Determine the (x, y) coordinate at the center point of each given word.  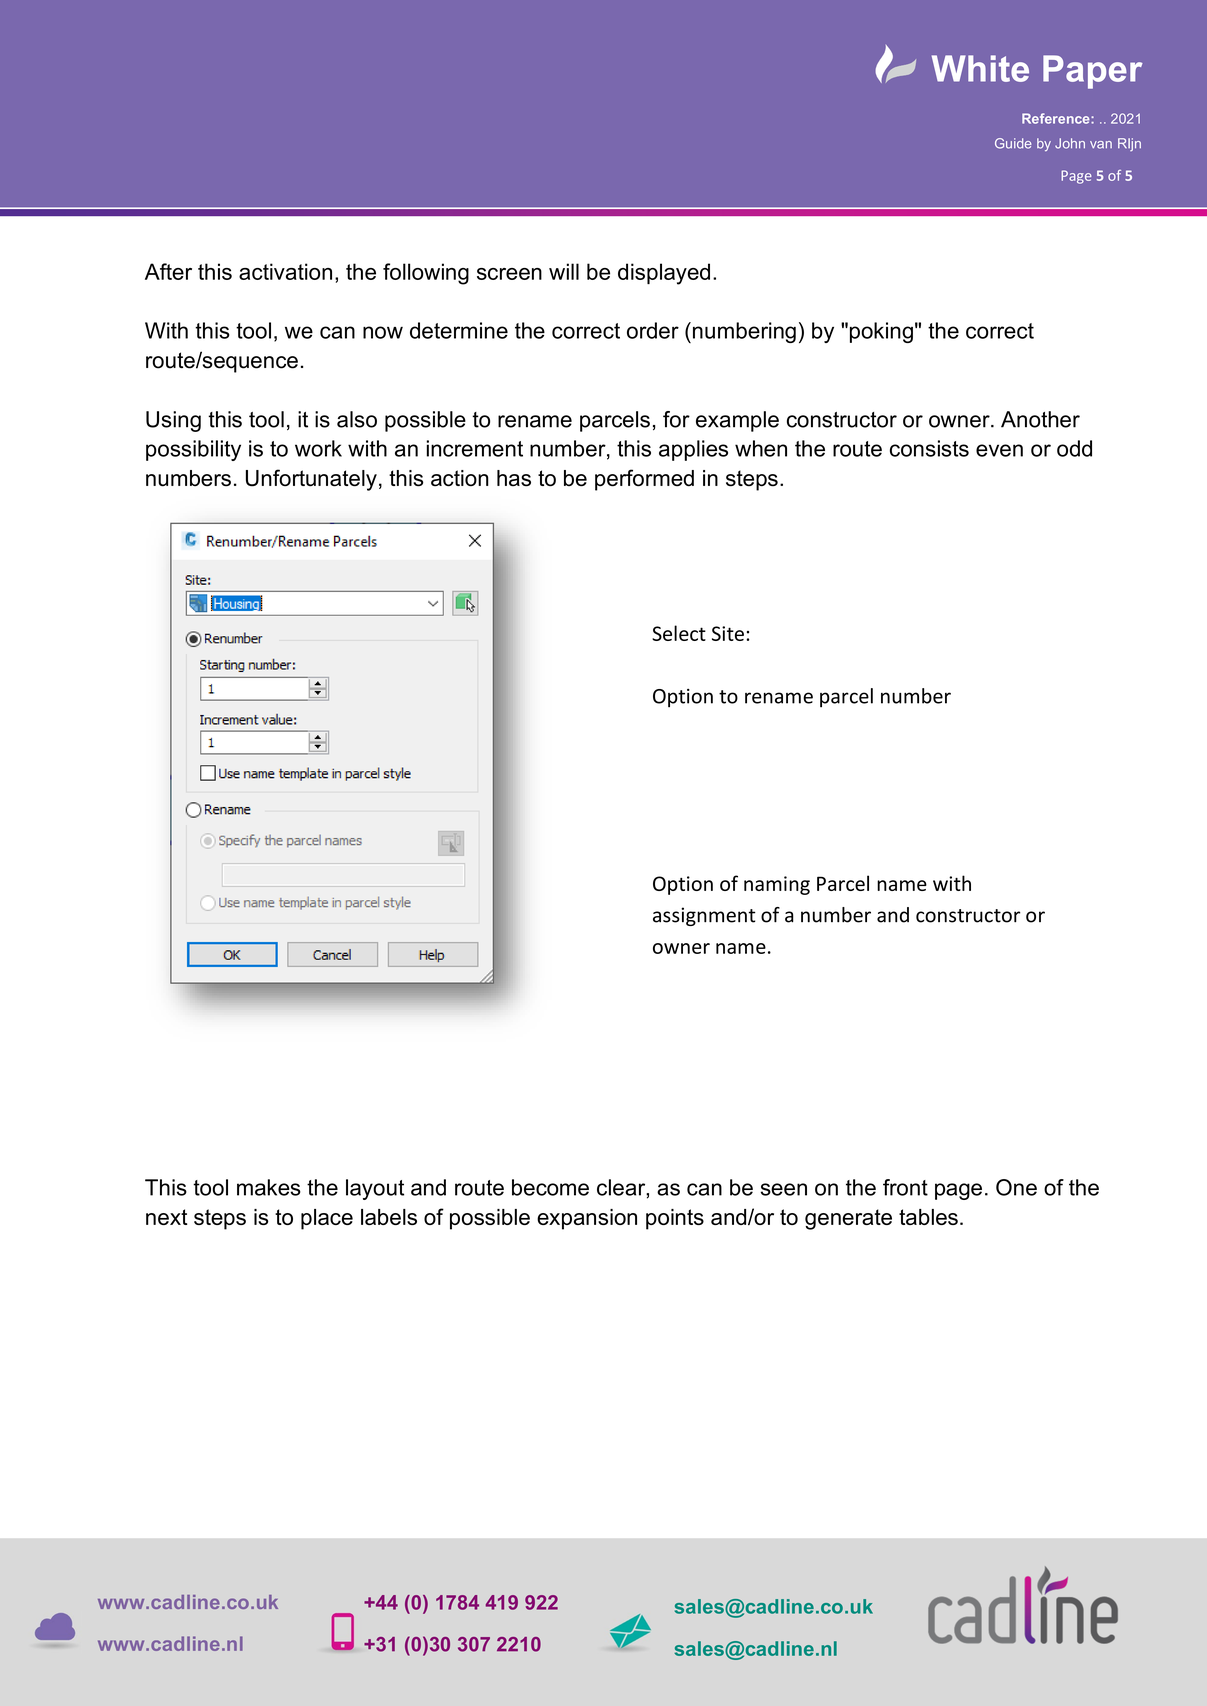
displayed (664, 274)
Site (728, 633)
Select (679, 633)
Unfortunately (311, 480)
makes (269, 1187)
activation (285, 271)
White (980, 68)
